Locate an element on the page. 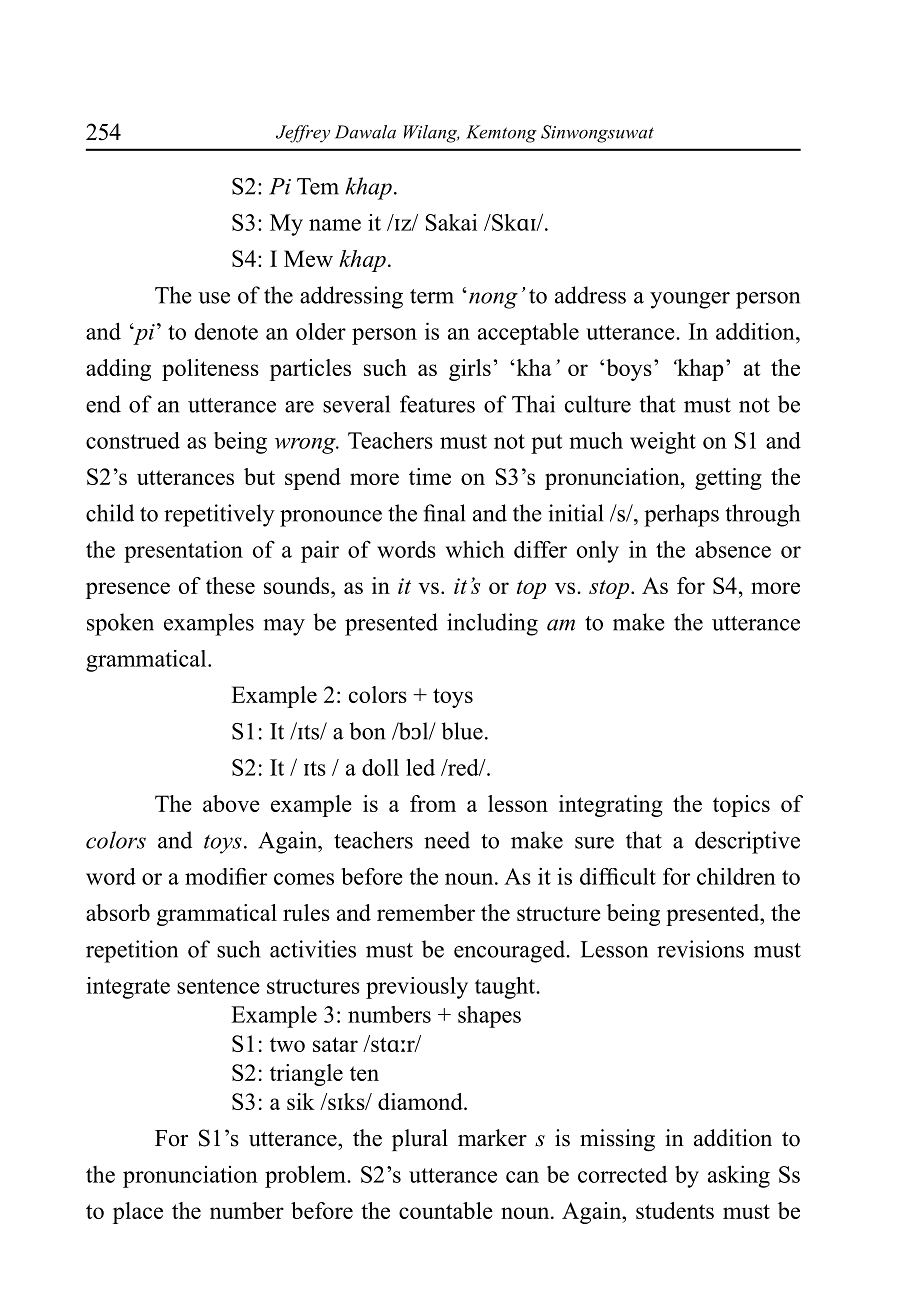  students is located at coordinates (675, 1210).
